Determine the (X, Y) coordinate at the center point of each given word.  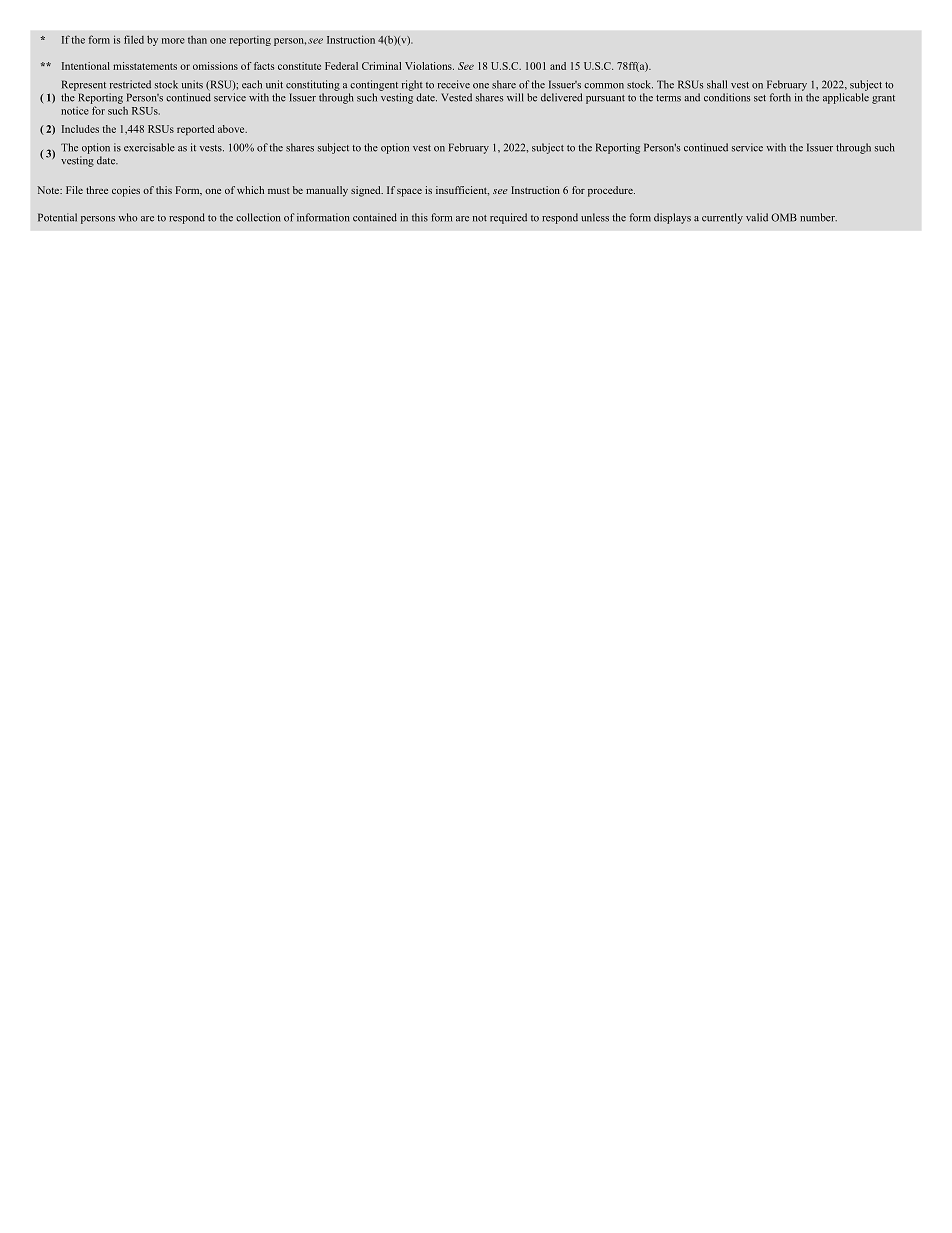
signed (367, 191)
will (515, 97)
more (173, 41)
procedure (611, 191)
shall (717, 84)
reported (195, 130)
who (128, 217)
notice (75, 111)
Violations (429, 66)
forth (780, 97)
